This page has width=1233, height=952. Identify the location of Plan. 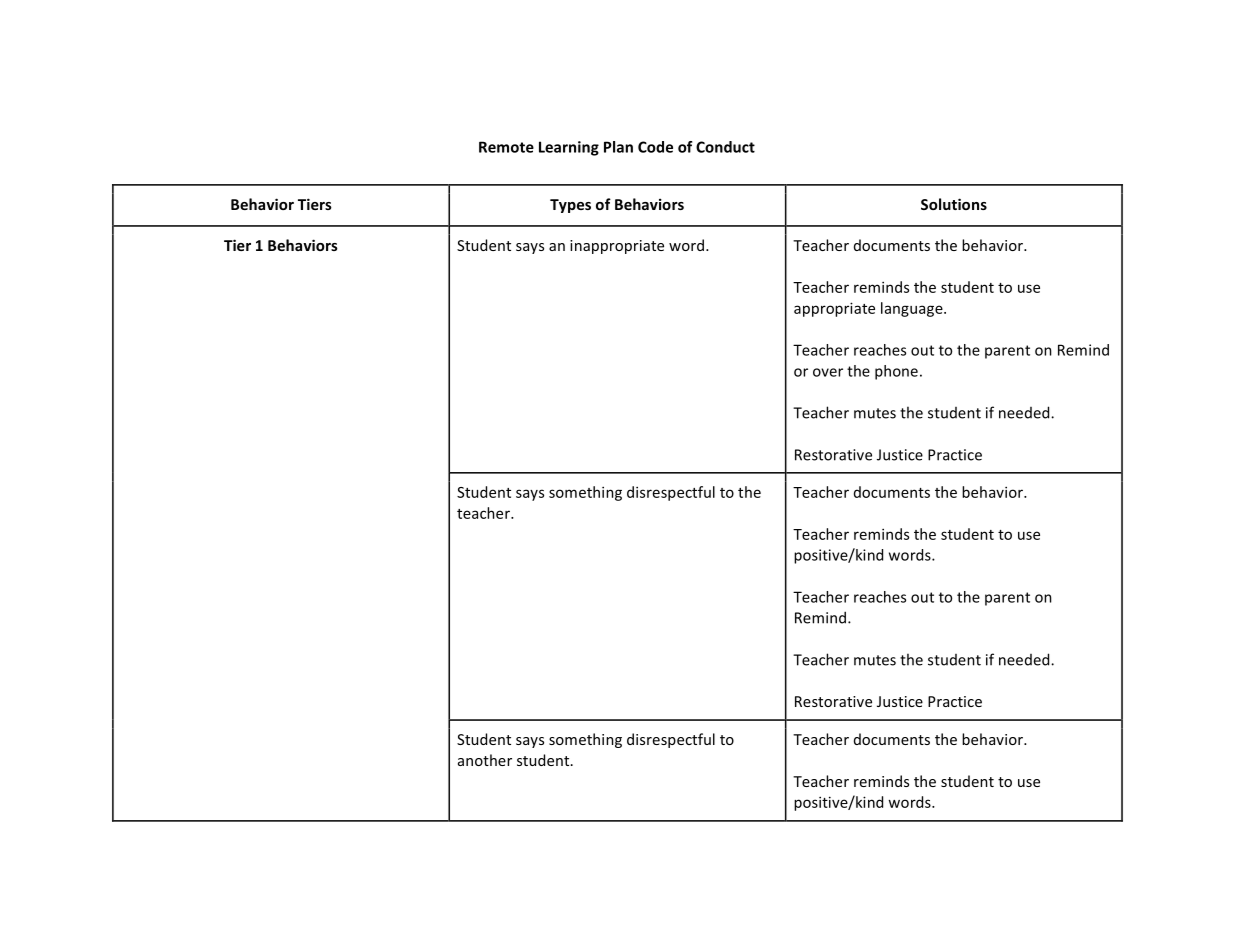
(618, 147).
